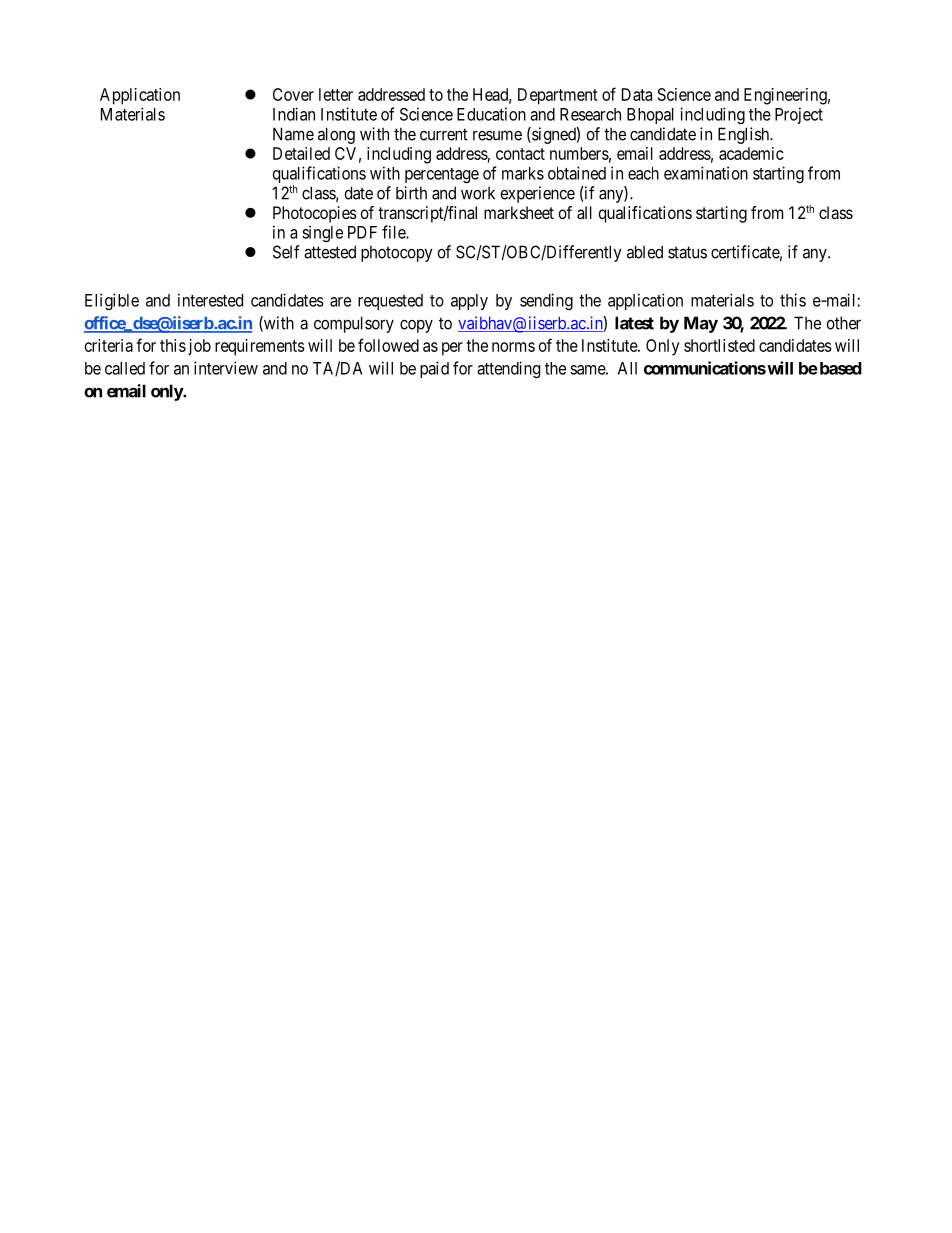 The height and width of the screenshot is (1233, 952). Describe the element at coordinates (687, 252) in the screenshot. I see `status` at that location.
